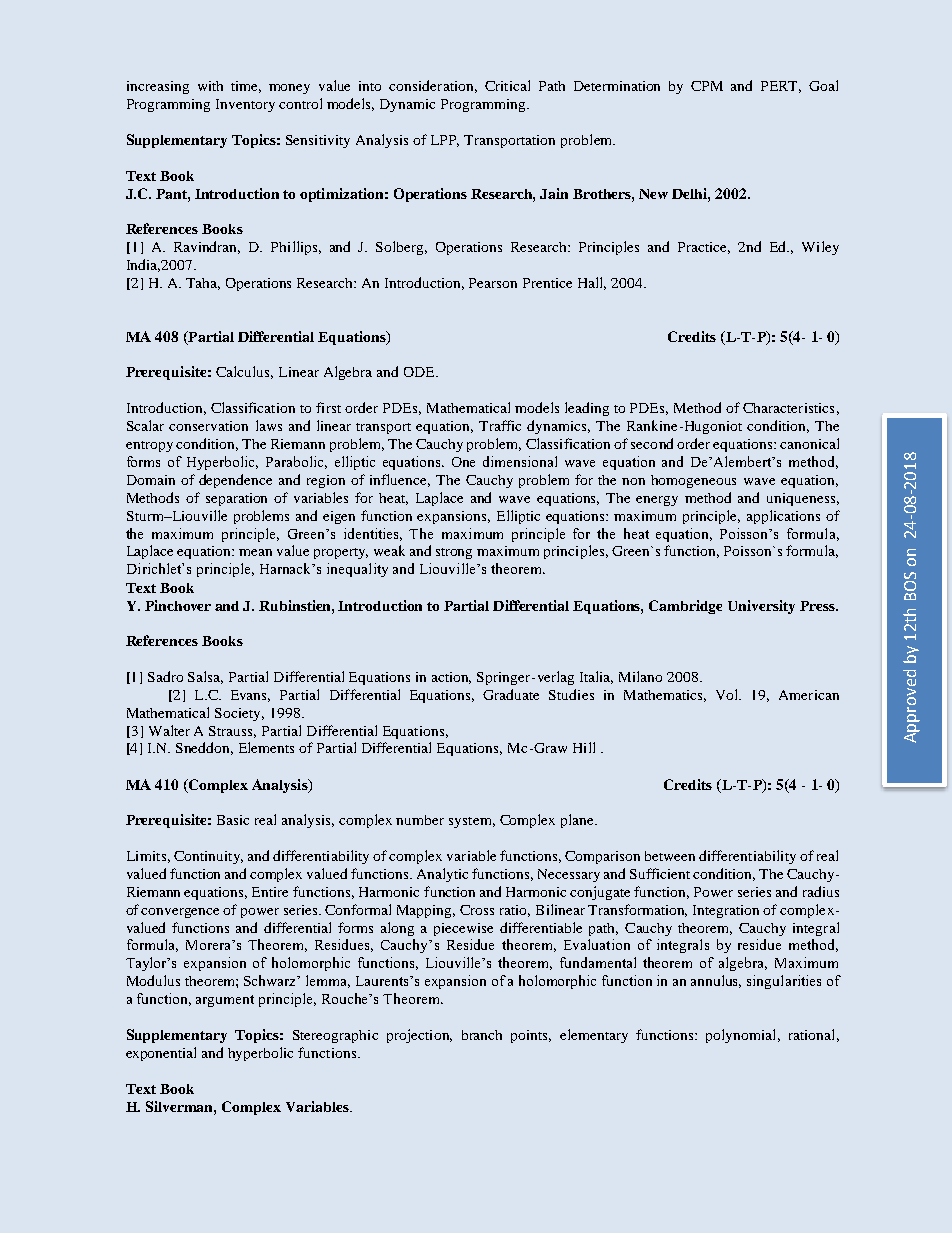  I want to click on Critical, so click(507, 85).
